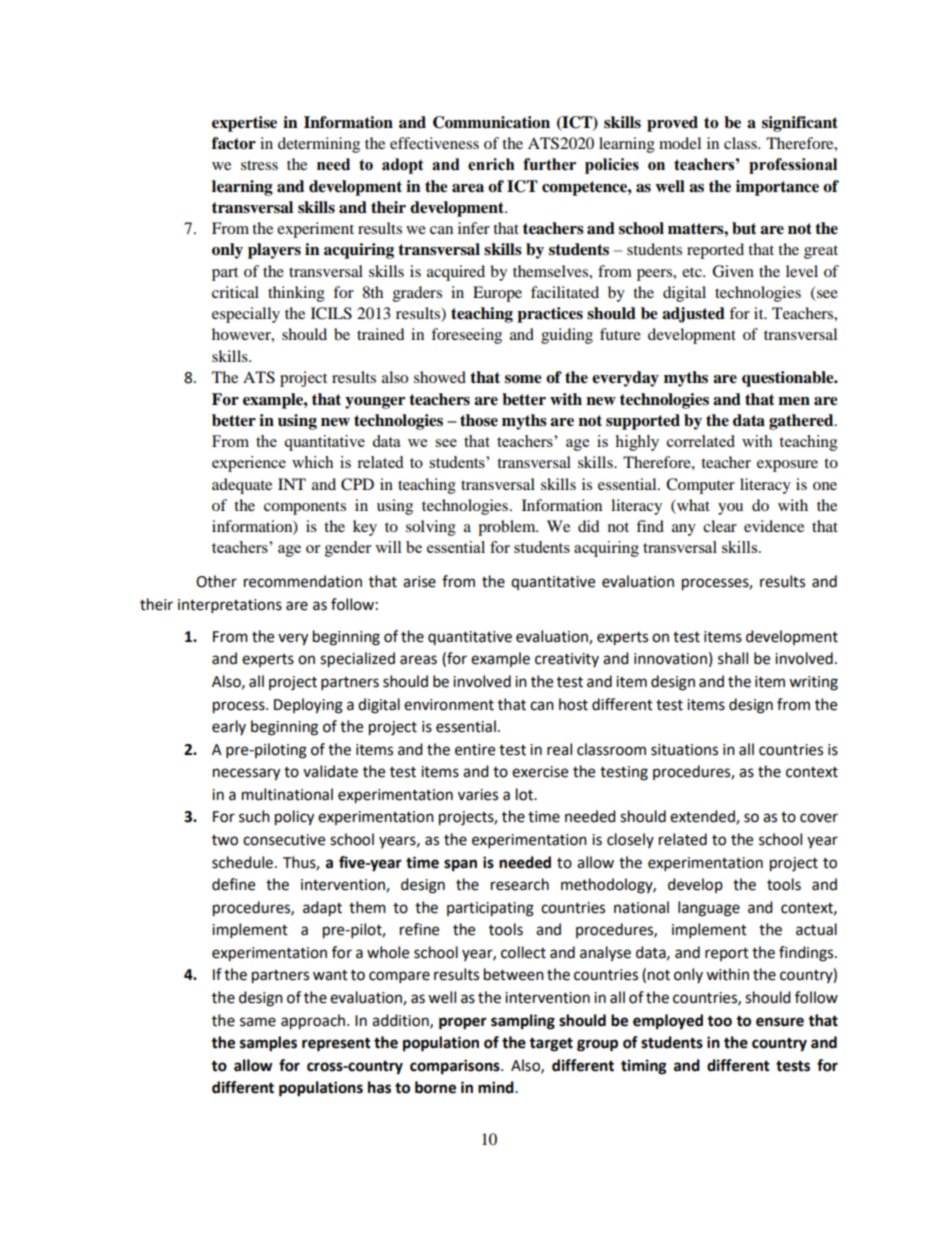  Describe the element at coordinates (491, 164) in the screenshot. I see `enrich` at that location.
